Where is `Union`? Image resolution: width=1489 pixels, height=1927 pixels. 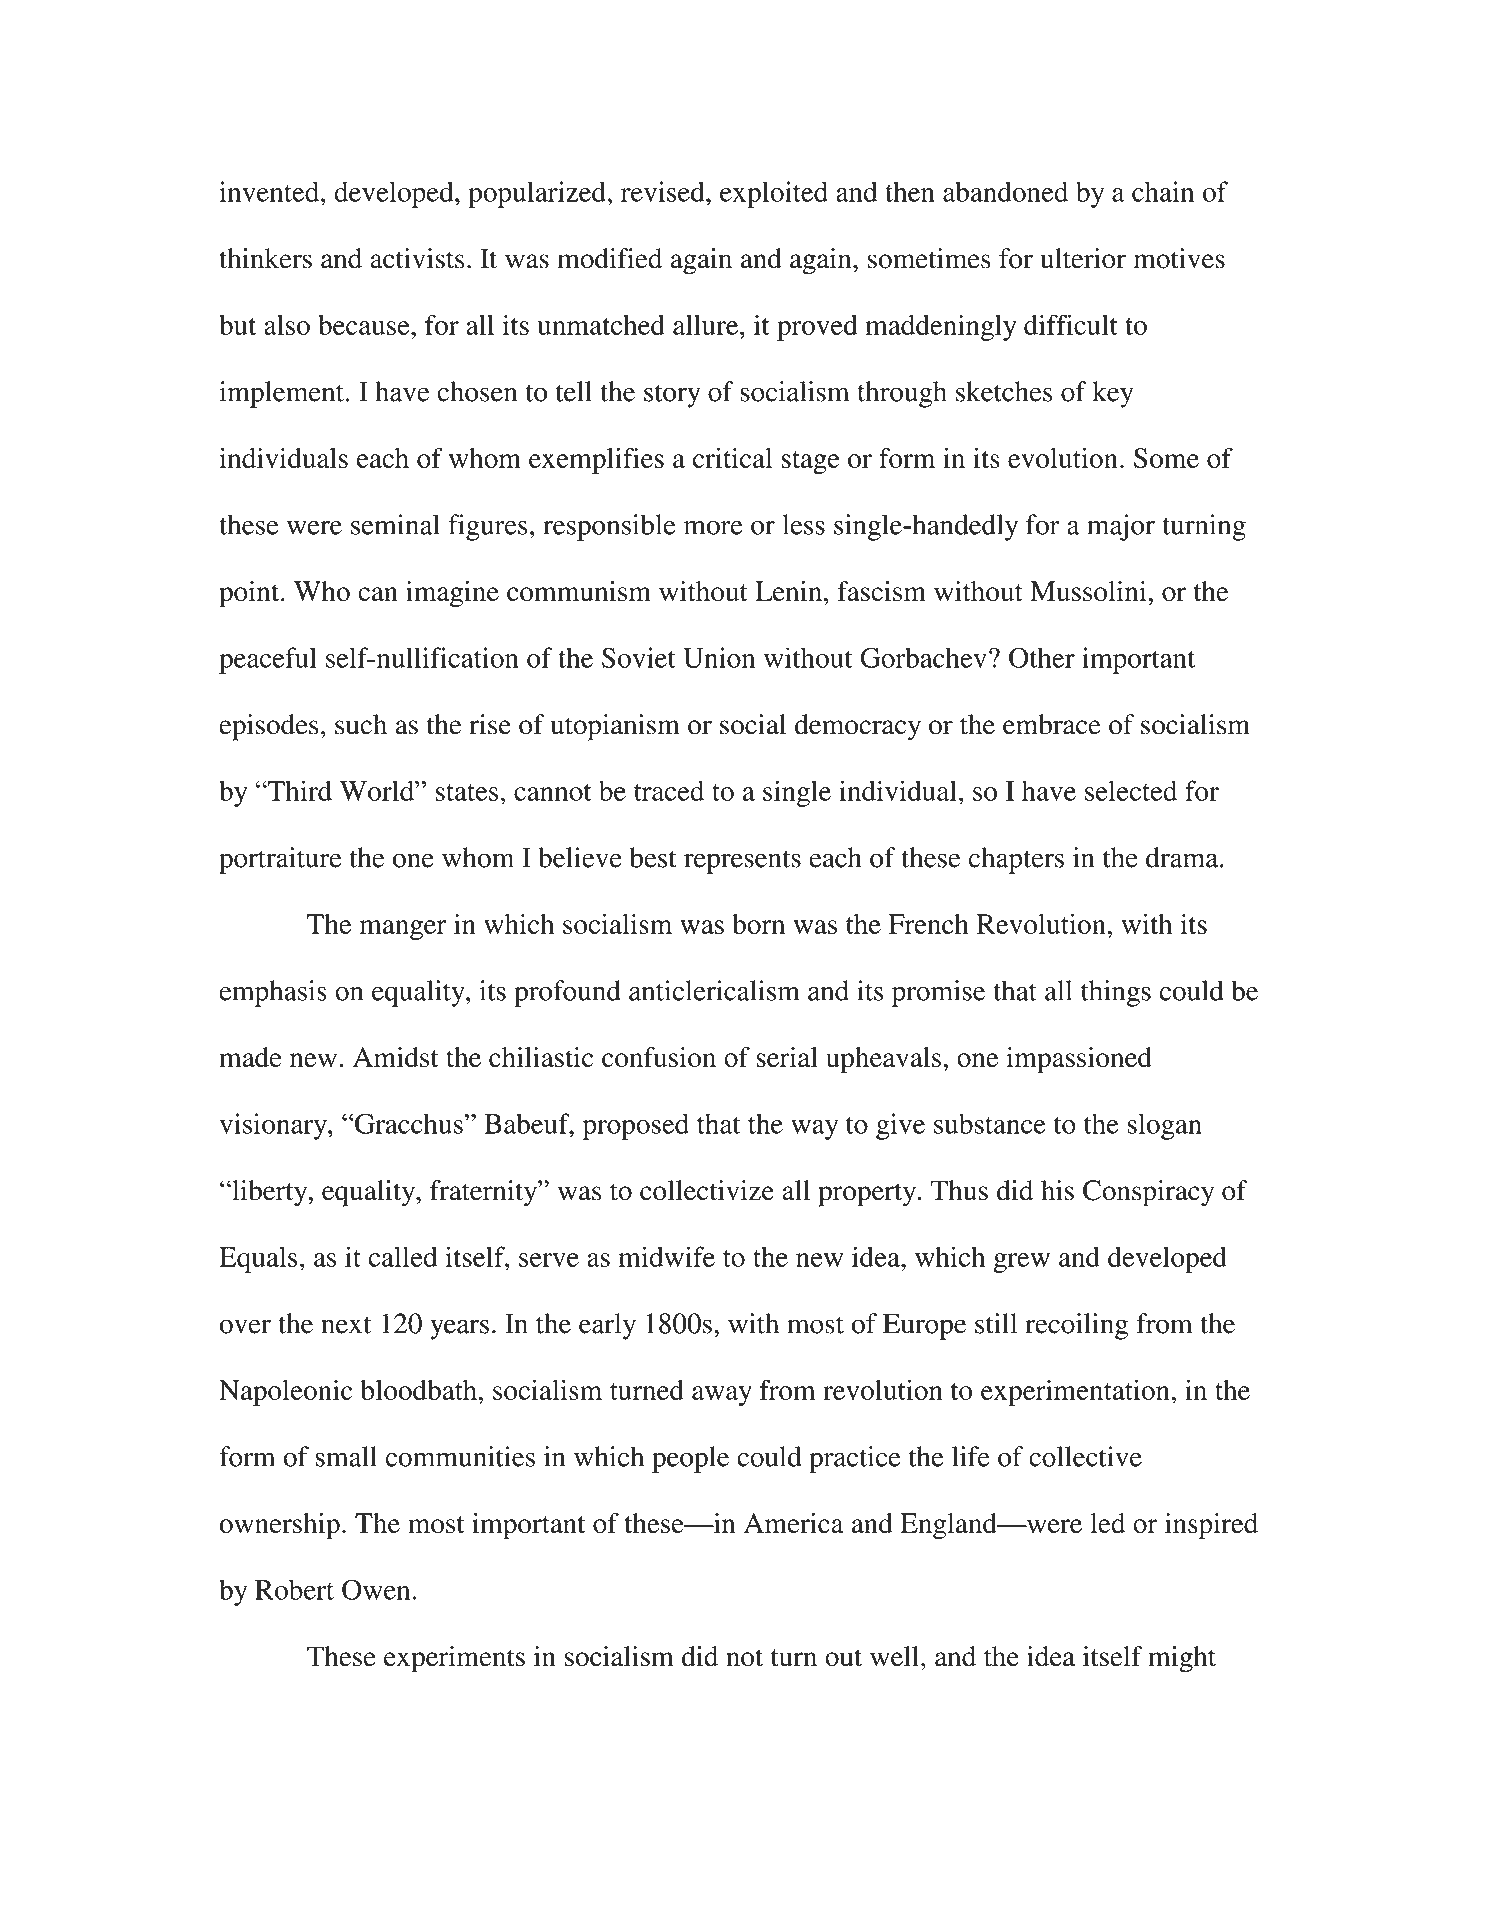 Union is located at coordinates (719, 657).
